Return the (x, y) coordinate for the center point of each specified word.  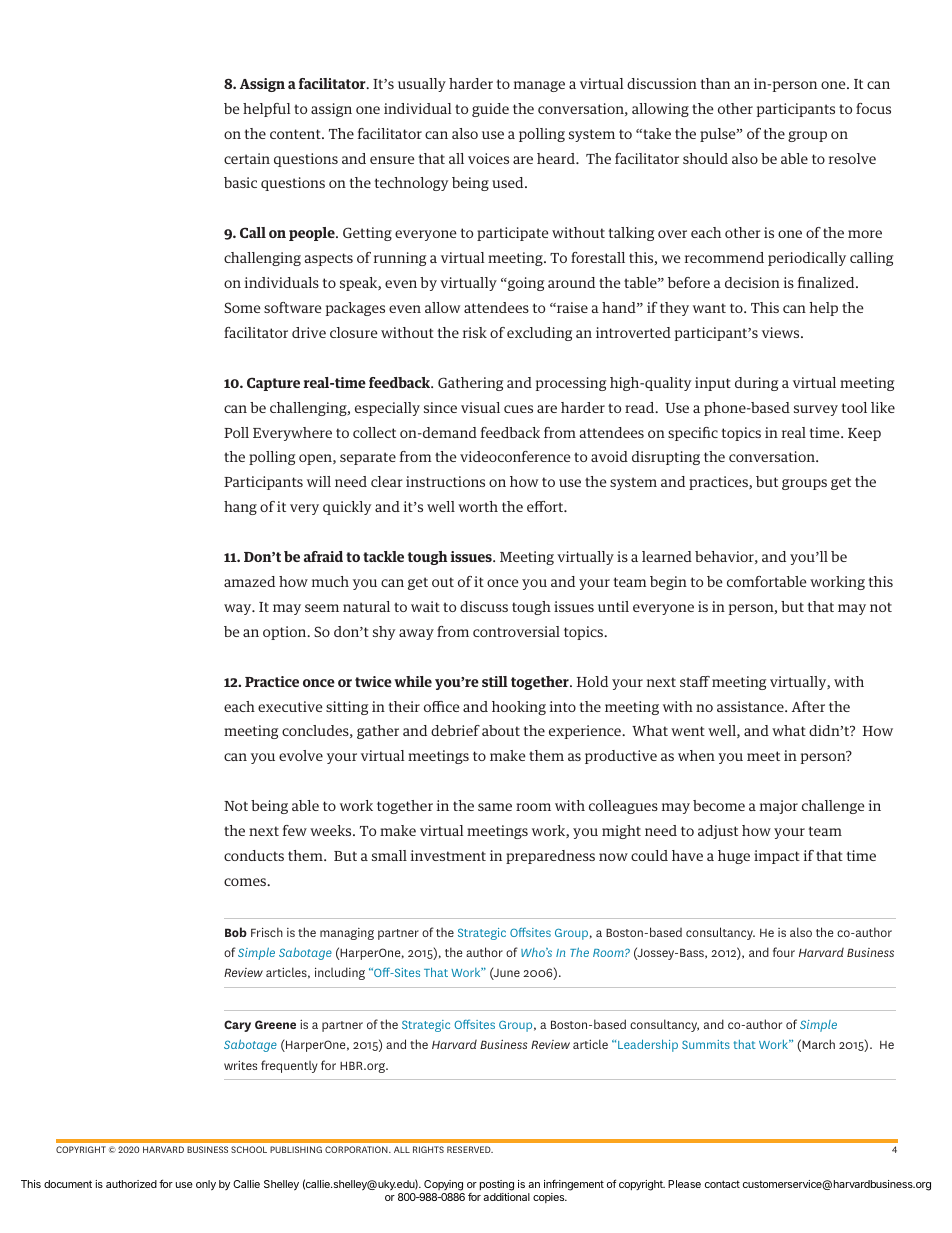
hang (240, 508)
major (779, 807)
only (206, 1185)
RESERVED (470, 1149)
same (495, 807)
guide (490, 110)
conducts (254, 855)
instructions (445, 481)
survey (816, 410)
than (715, 83)
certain (247, 158)
